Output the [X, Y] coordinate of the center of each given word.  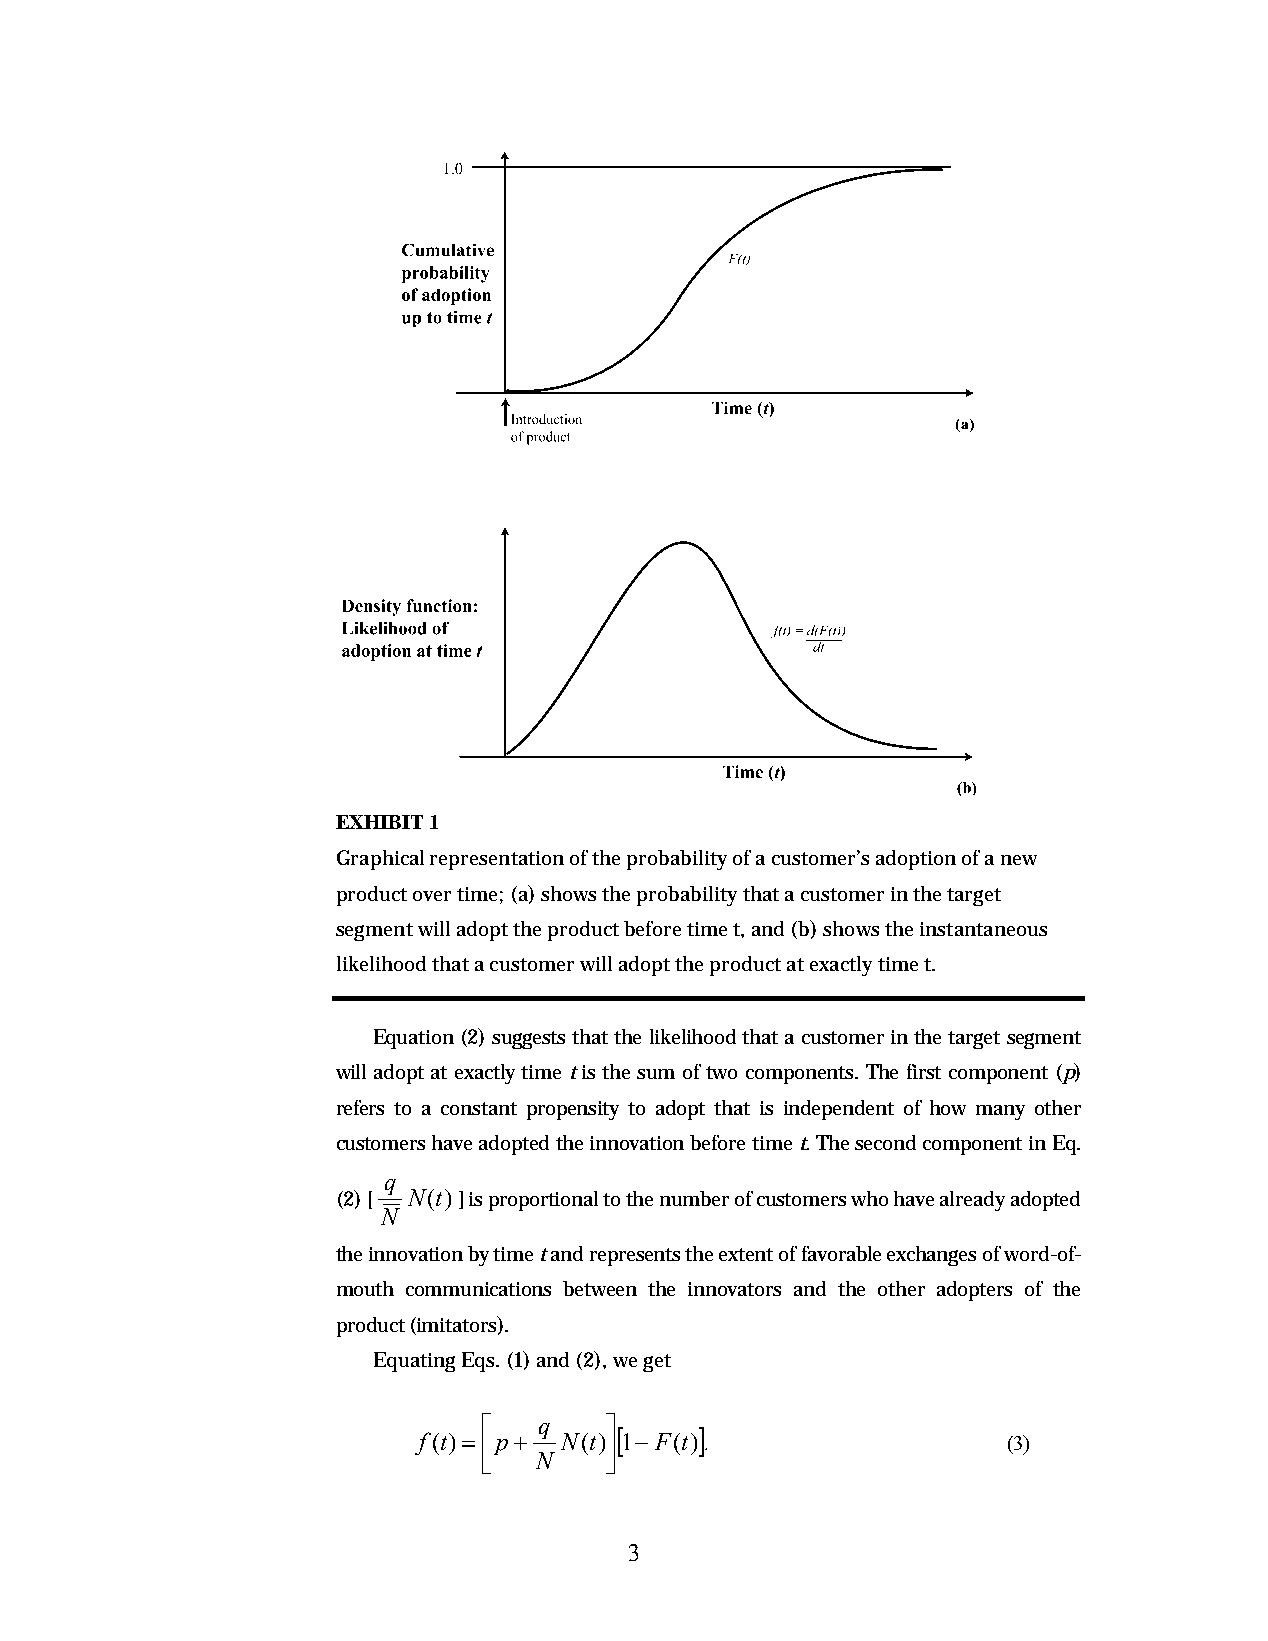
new [1019, 860]
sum [656, 1074]
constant [479, 1108]
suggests [528, 1040]
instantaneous [983, 929]
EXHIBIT [379, 822]
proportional [543, 1201]
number [694, 1198]
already [972, 1201]
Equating [414, 1362]
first [924, 1071]
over [432, 896]
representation [497, 860]
